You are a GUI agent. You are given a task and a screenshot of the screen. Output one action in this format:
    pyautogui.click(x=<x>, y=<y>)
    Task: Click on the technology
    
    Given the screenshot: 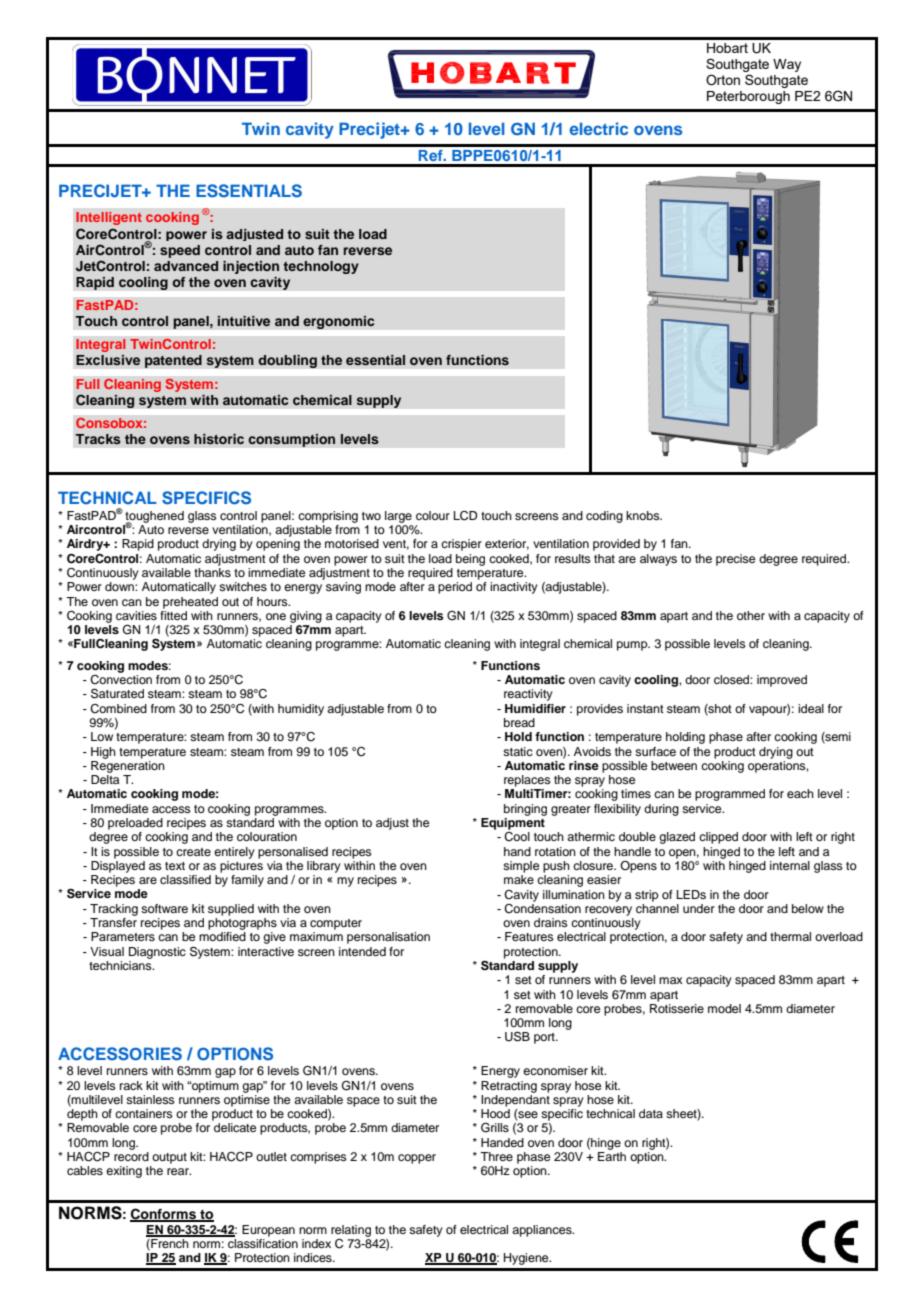 What is the action you would take?
    pyautogui.click(x=321, y=267)
